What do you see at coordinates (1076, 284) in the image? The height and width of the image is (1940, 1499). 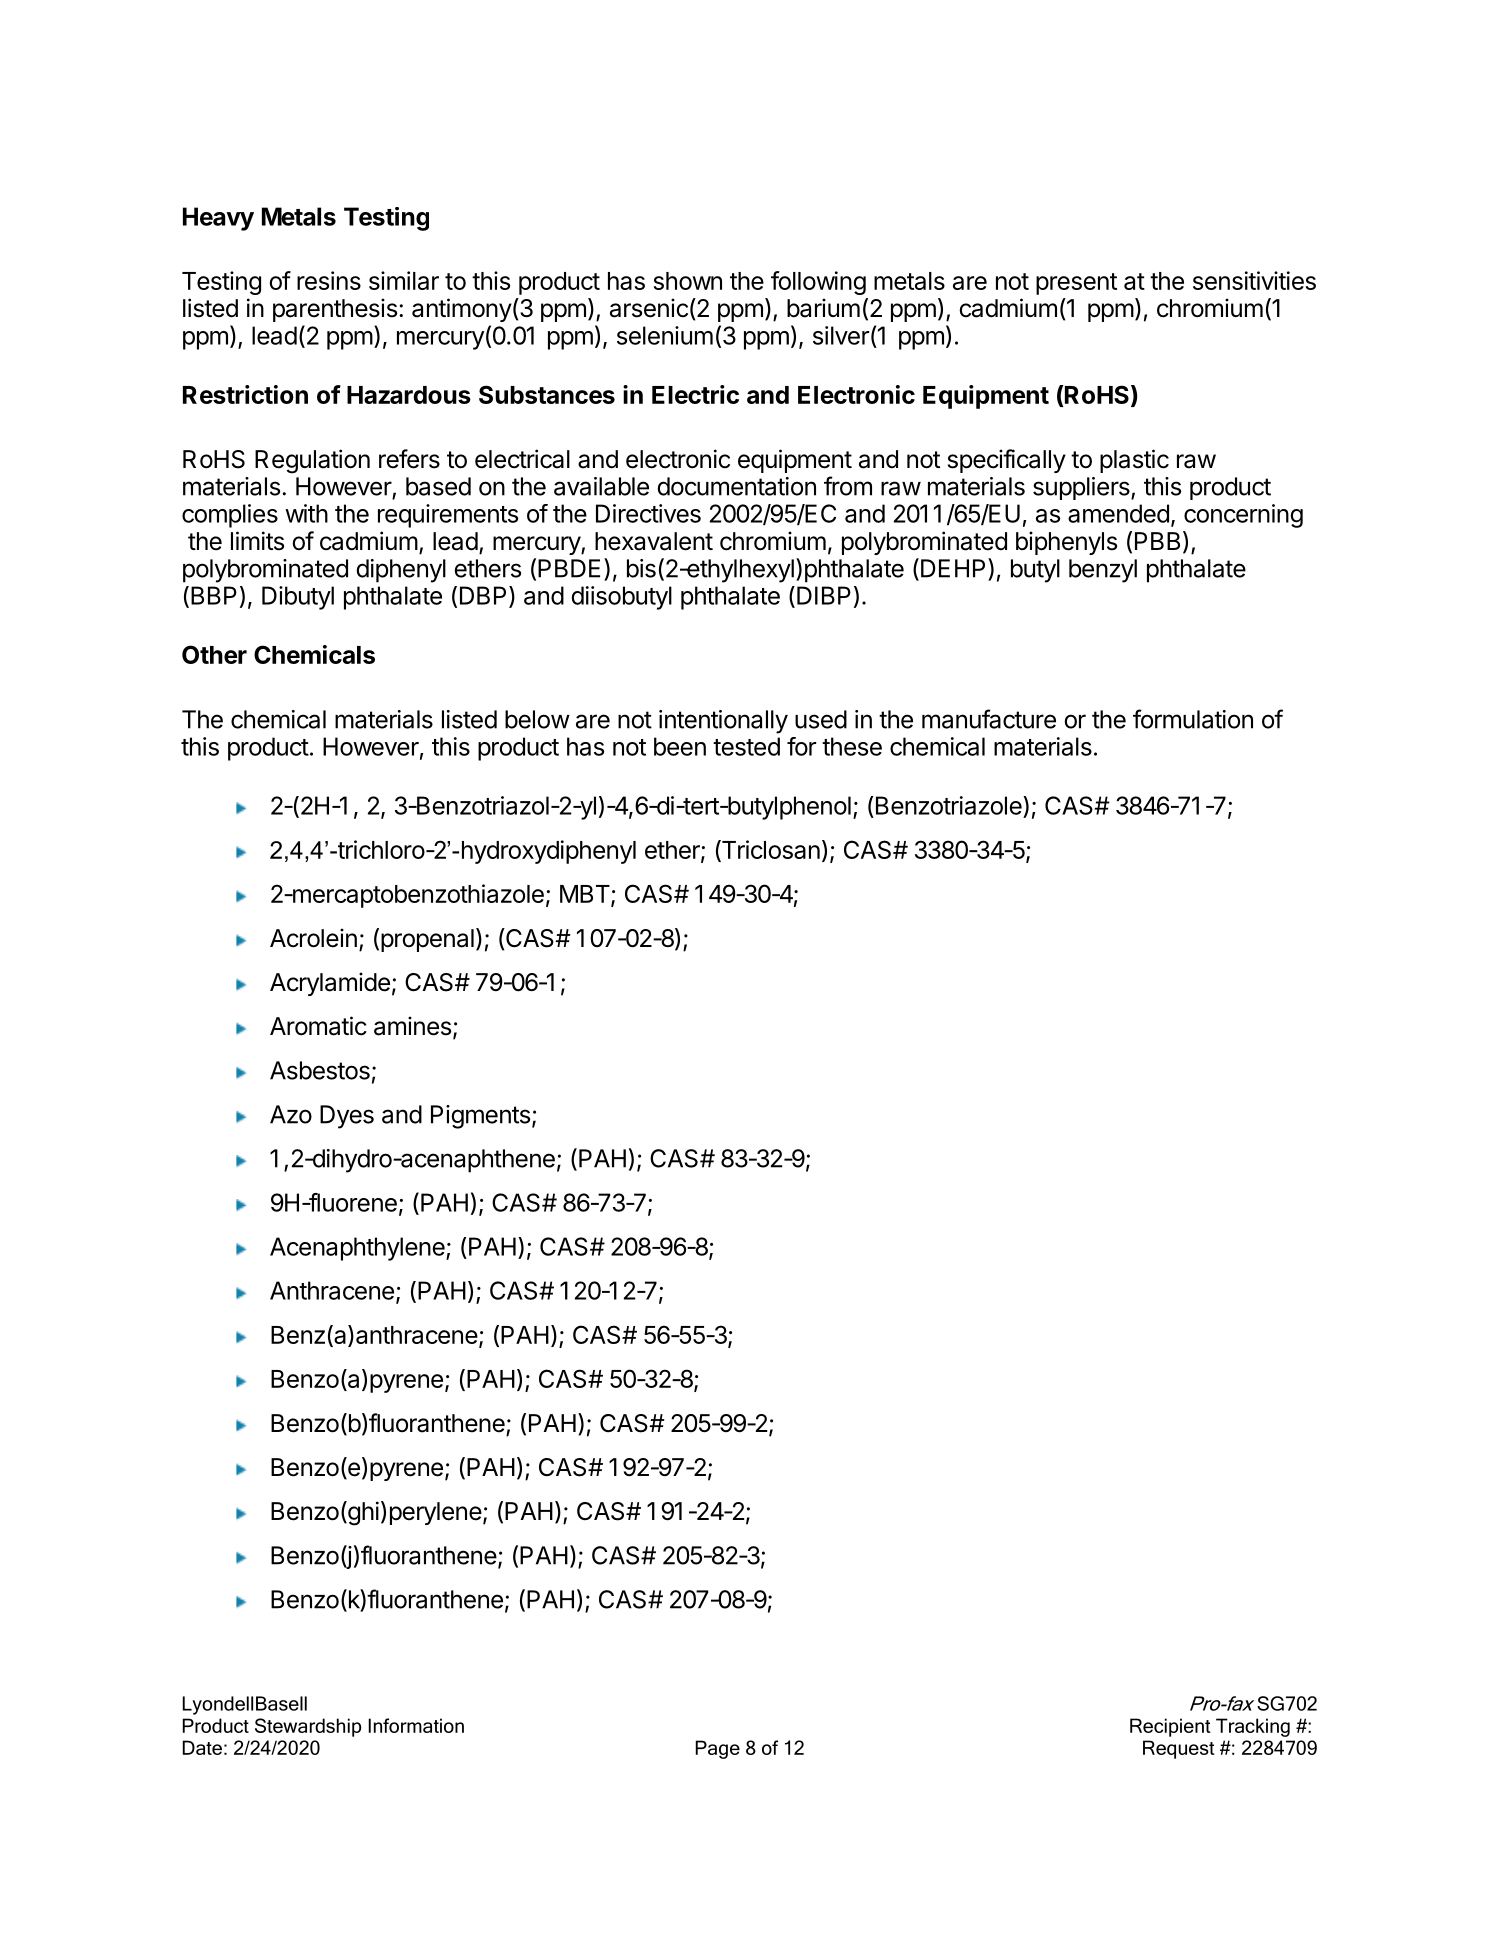 I see `present` at bounding box center [1076, 284].
